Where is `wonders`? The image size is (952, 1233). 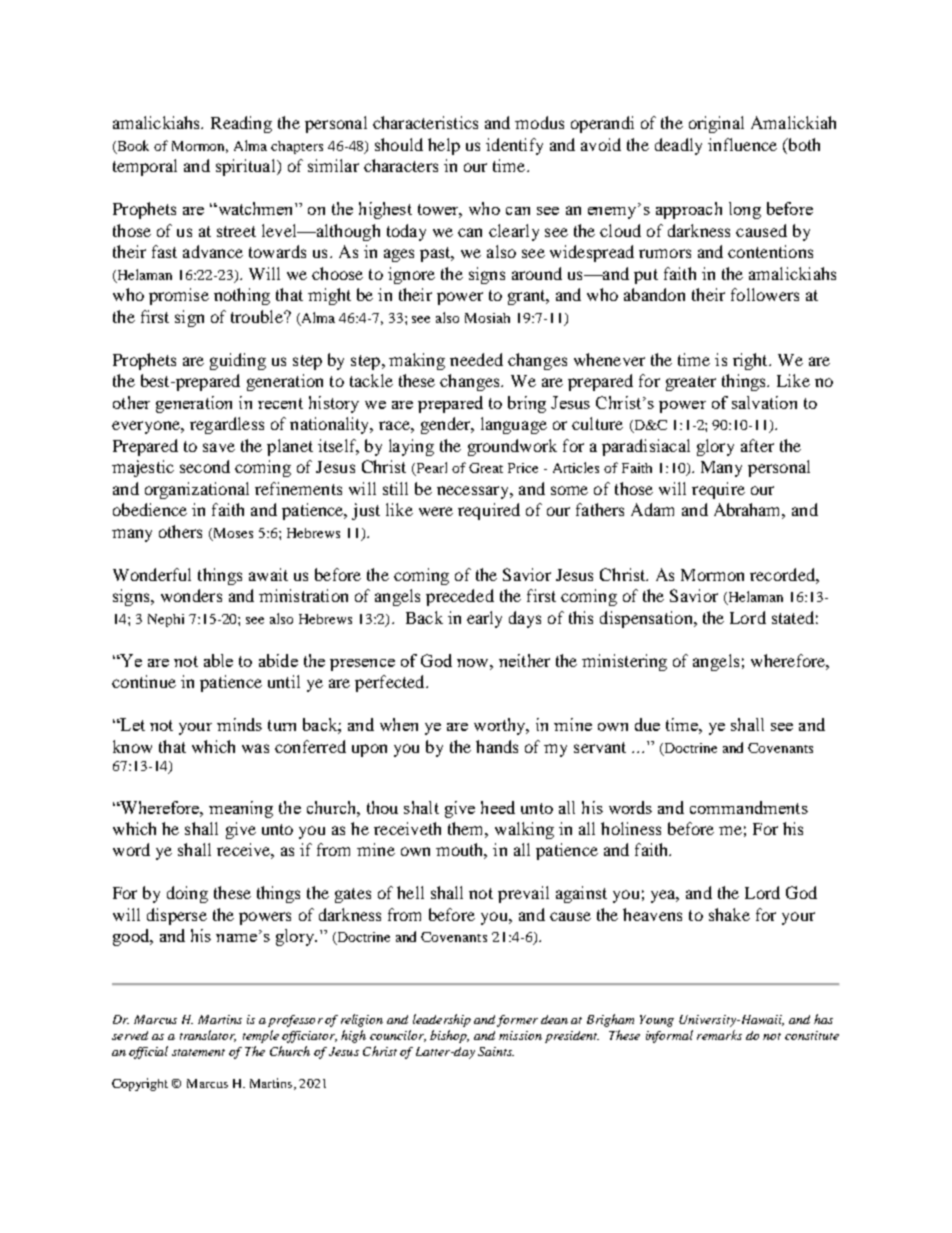
wonders is located at coordinates (191, 595).
